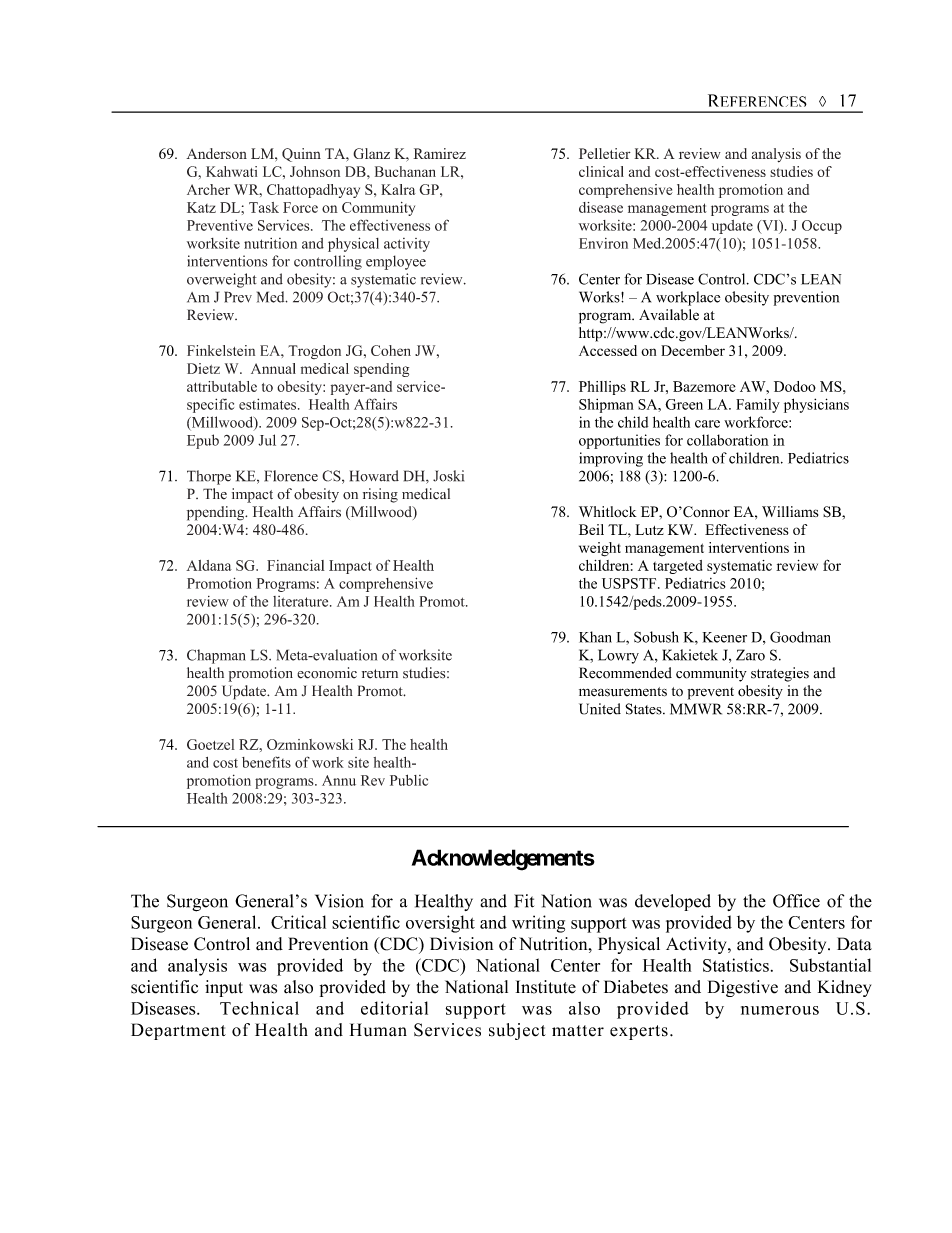 This screenshot has height=1233, width=952. Describe the element at coordinates (266, 762) in the screenshot. I see `benefits` at that location.
